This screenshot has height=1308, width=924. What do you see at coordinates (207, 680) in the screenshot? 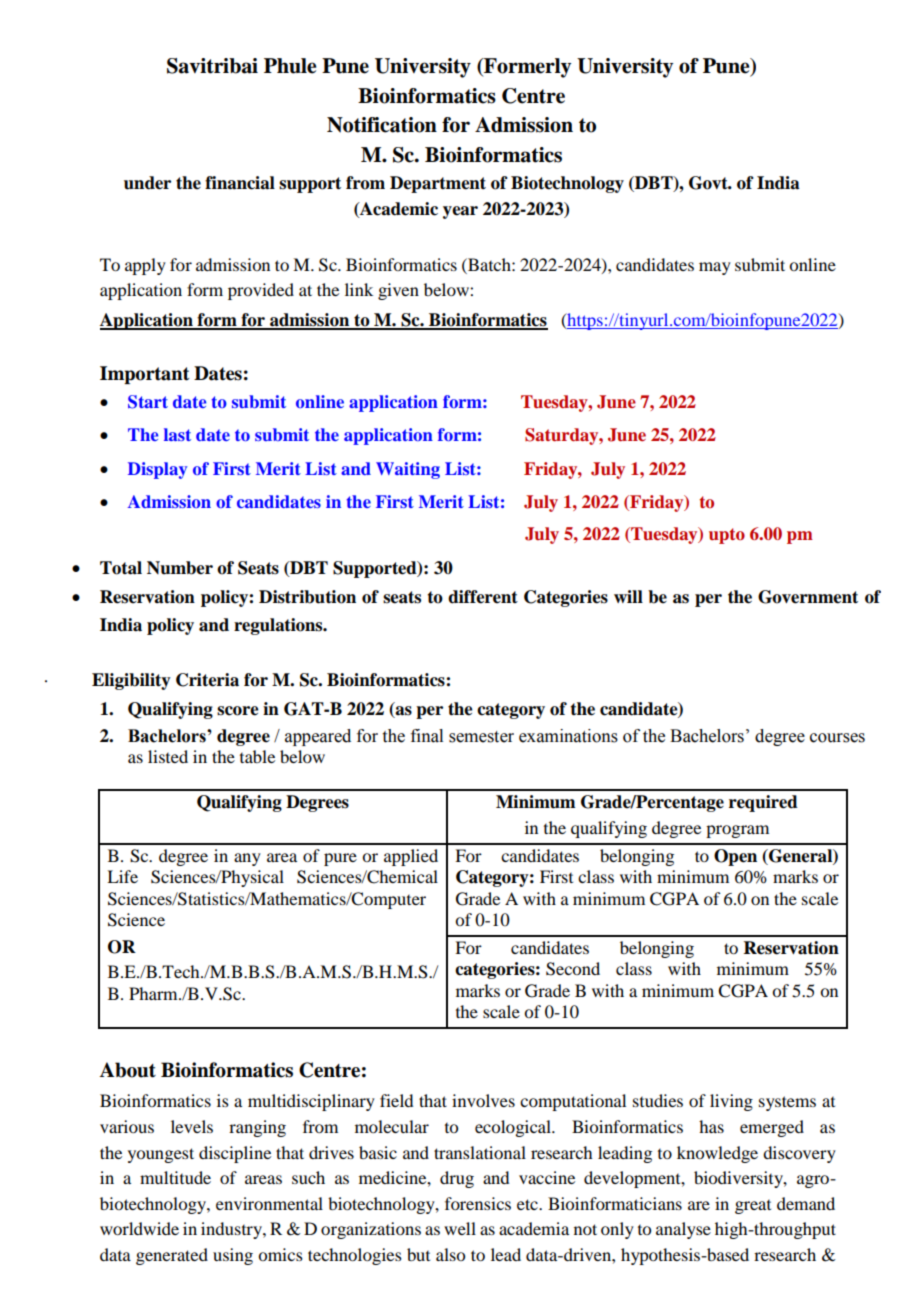
I see `Criteria` at bounding box center [207, 680].
